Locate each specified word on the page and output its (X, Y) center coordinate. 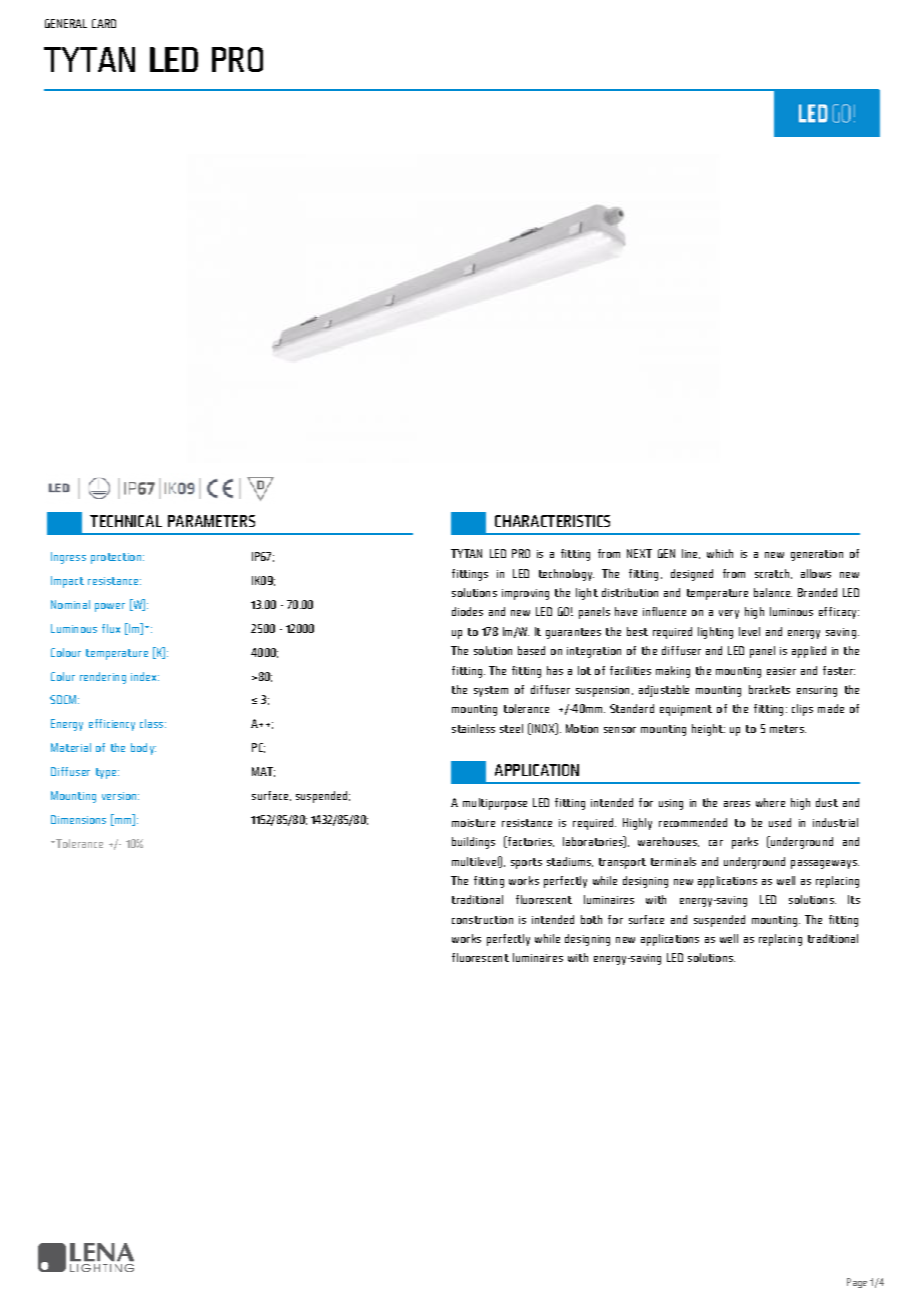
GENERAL (66, 23)
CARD (104, 23)
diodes (467, 611)
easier (781, 671)
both (591, 919)
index (145, 676)
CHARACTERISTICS (552, 521)
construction (482, 920)
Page (857, 1283)
